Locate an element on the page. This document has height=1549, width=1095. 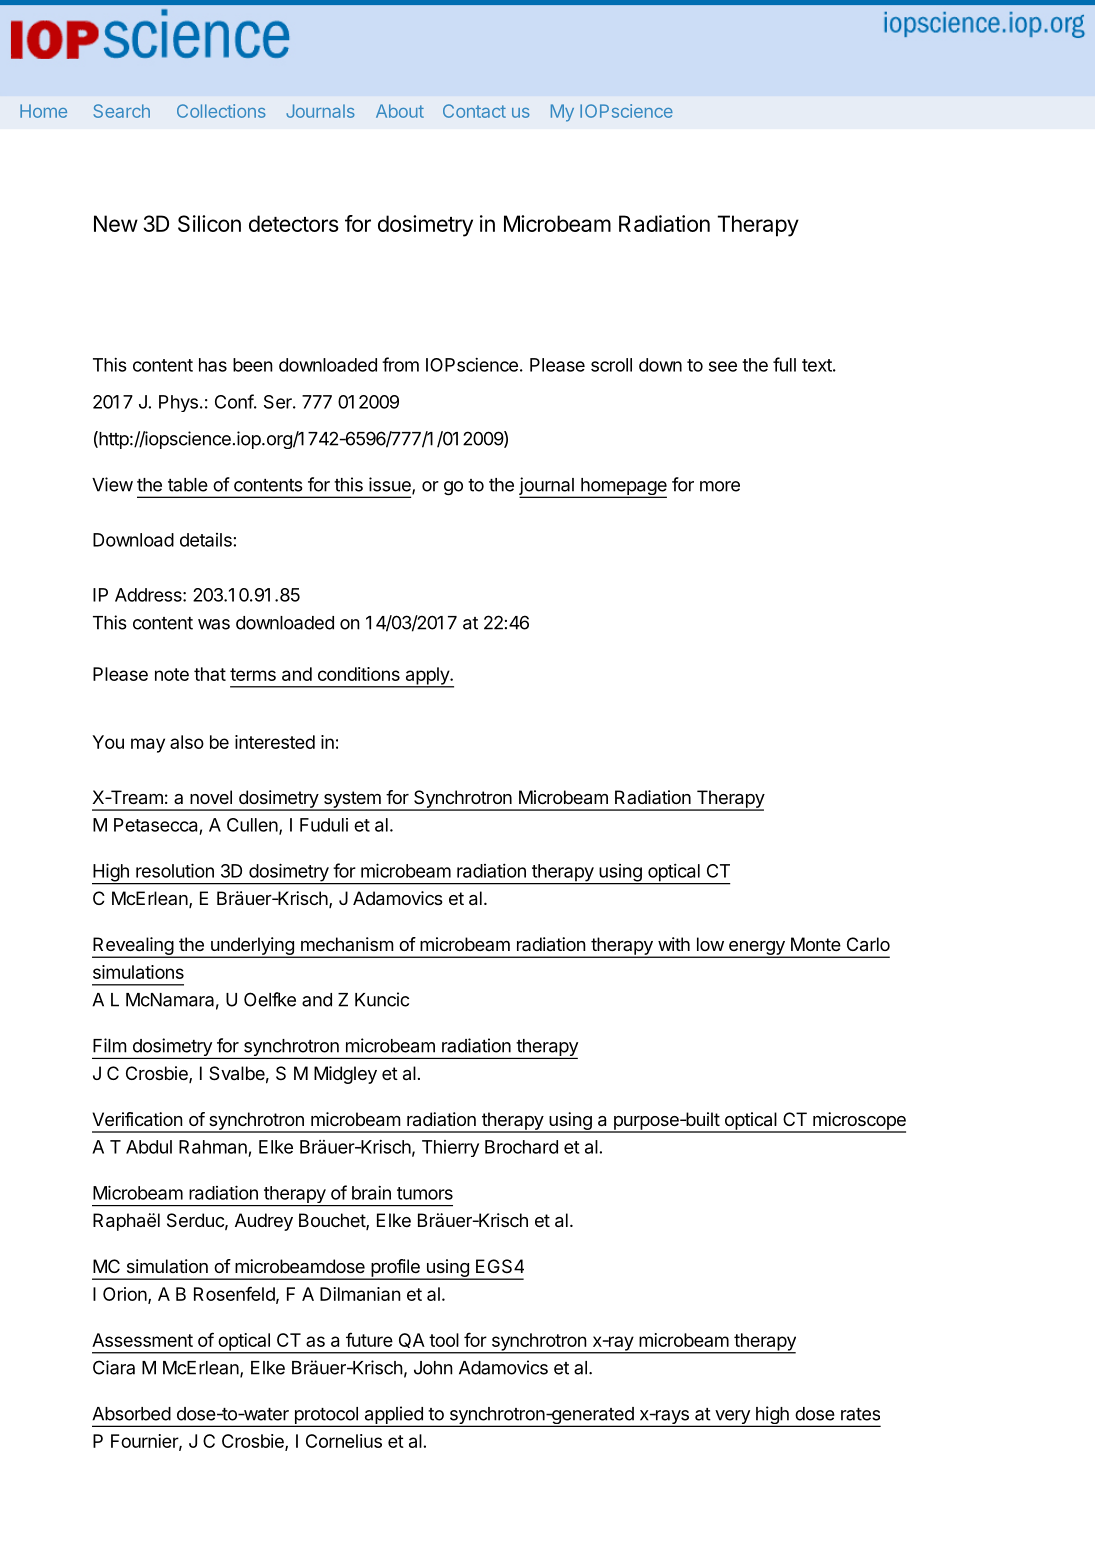
full is located at coordinates (784, 364).
